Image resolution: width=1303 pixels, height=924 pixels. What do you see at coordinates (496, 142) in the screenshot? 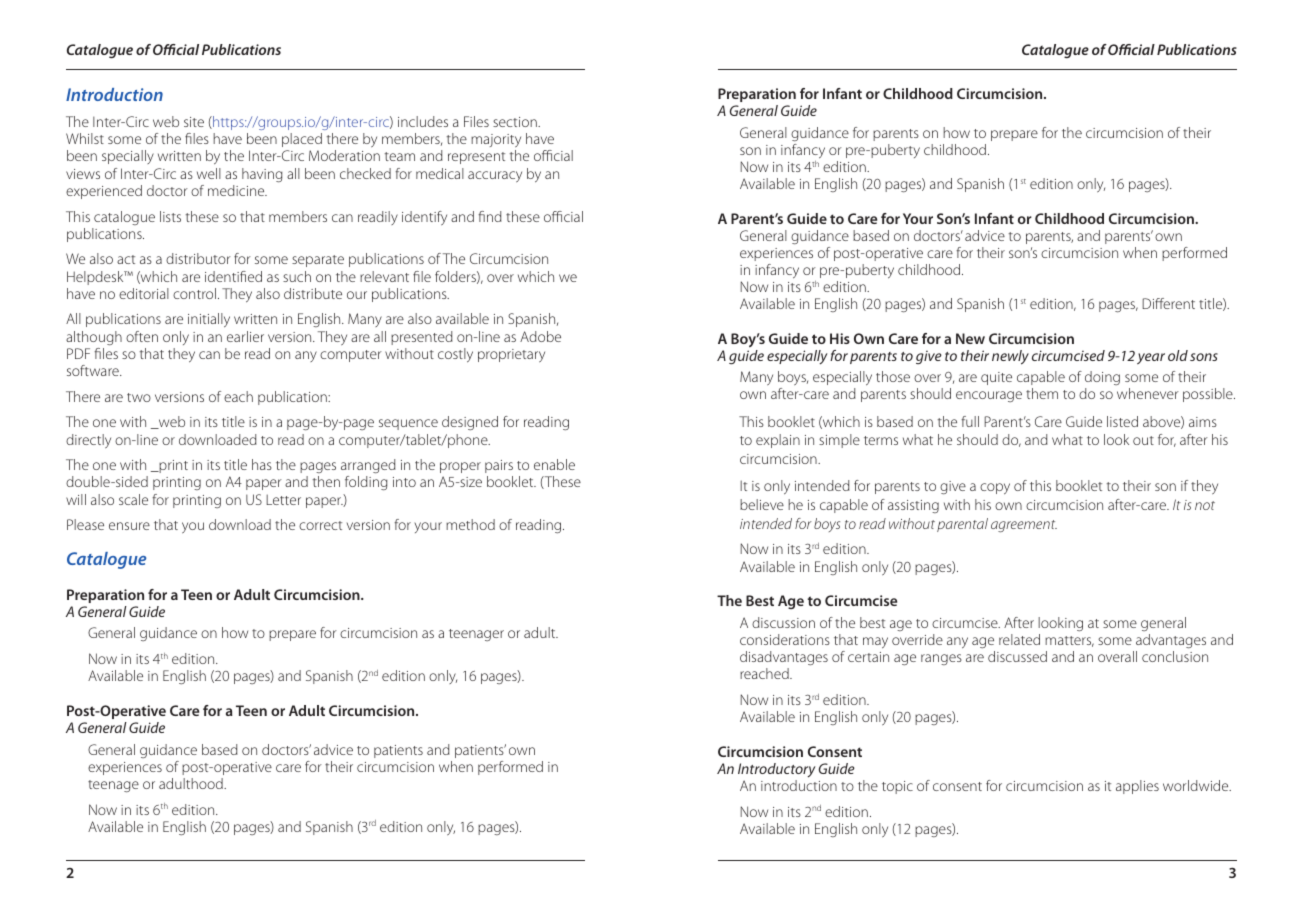
I see `majority` at bounding box center [496, 142].
